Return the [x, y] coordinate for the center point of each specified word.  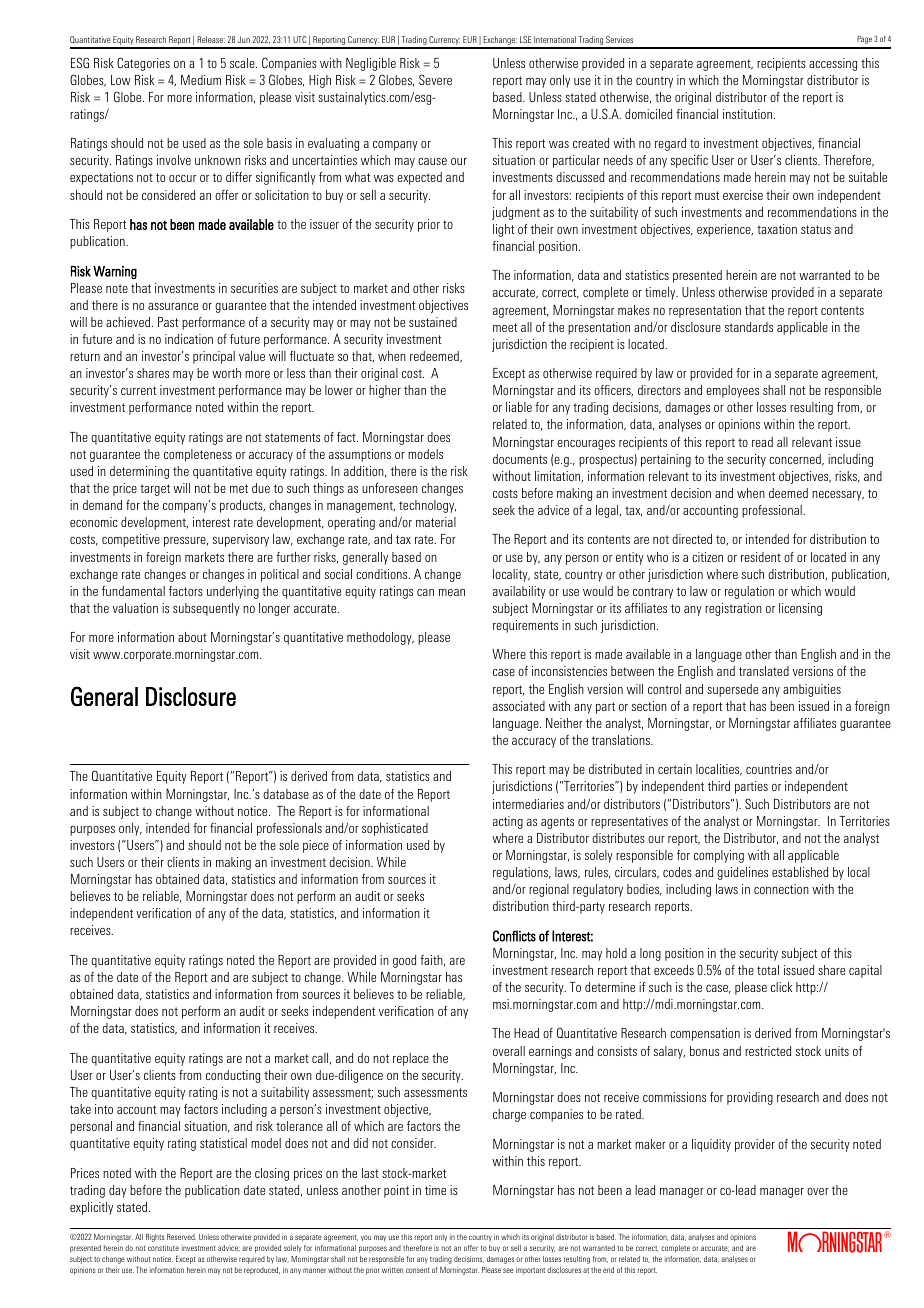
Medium [201, 80]
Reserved [181, 1237]
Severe [435, 79]
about [192, 637]
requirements [525, 626]
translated [764, 671]
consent [418, 1270]
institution [749, 114]
